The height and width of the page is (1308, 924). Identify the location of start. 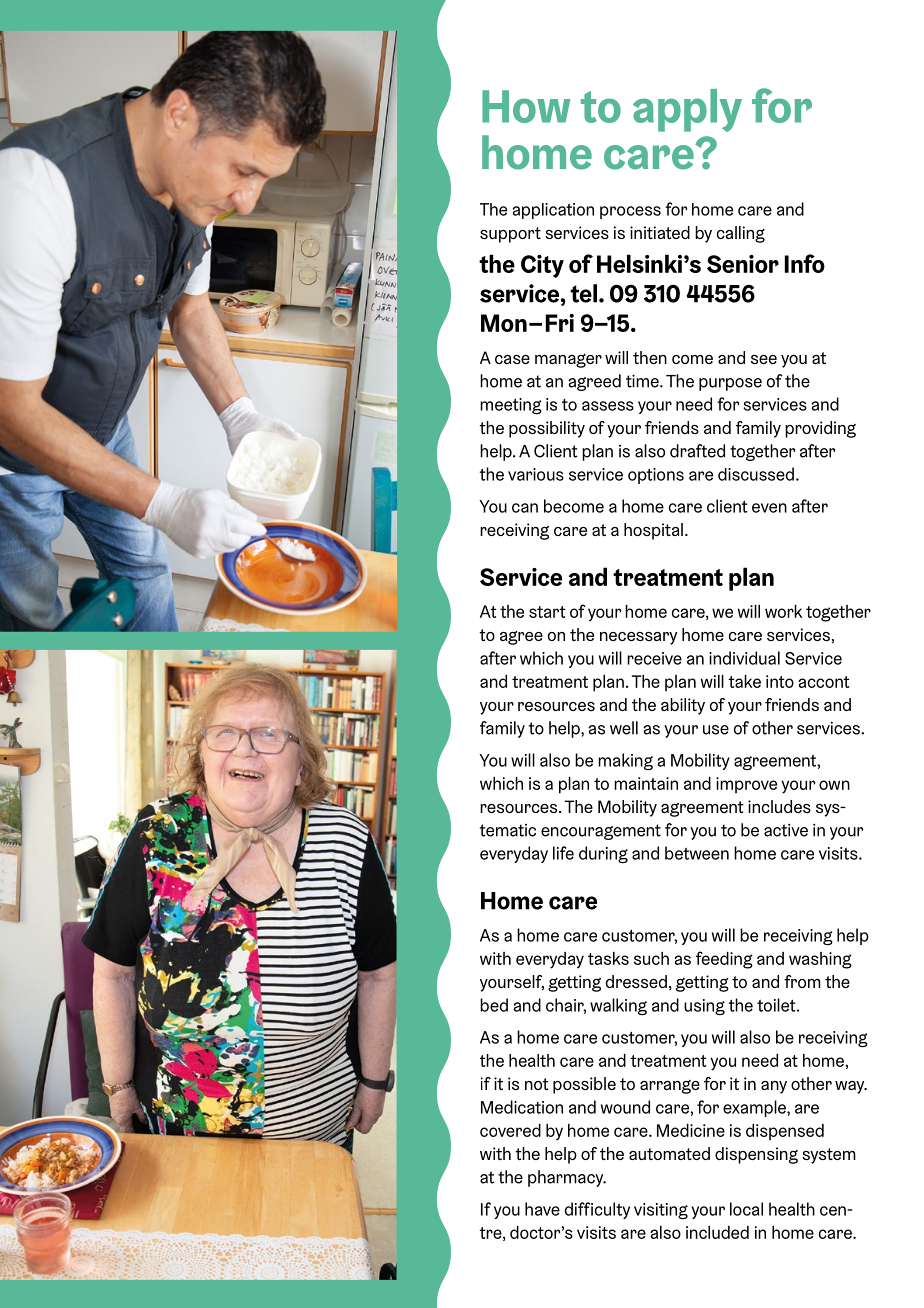
(547, 612).
